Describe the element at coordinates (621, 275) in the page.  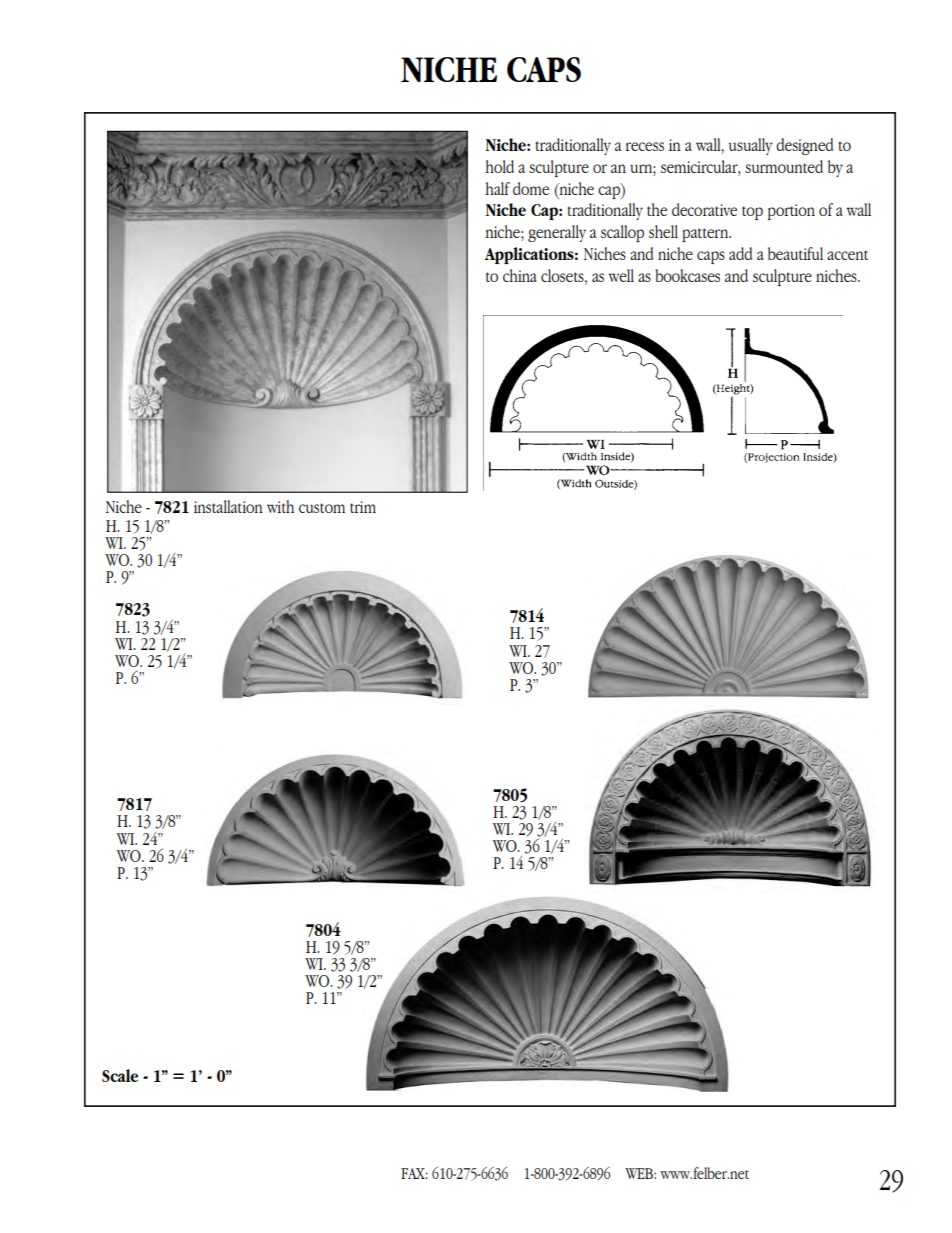
I see `well` at that location.
